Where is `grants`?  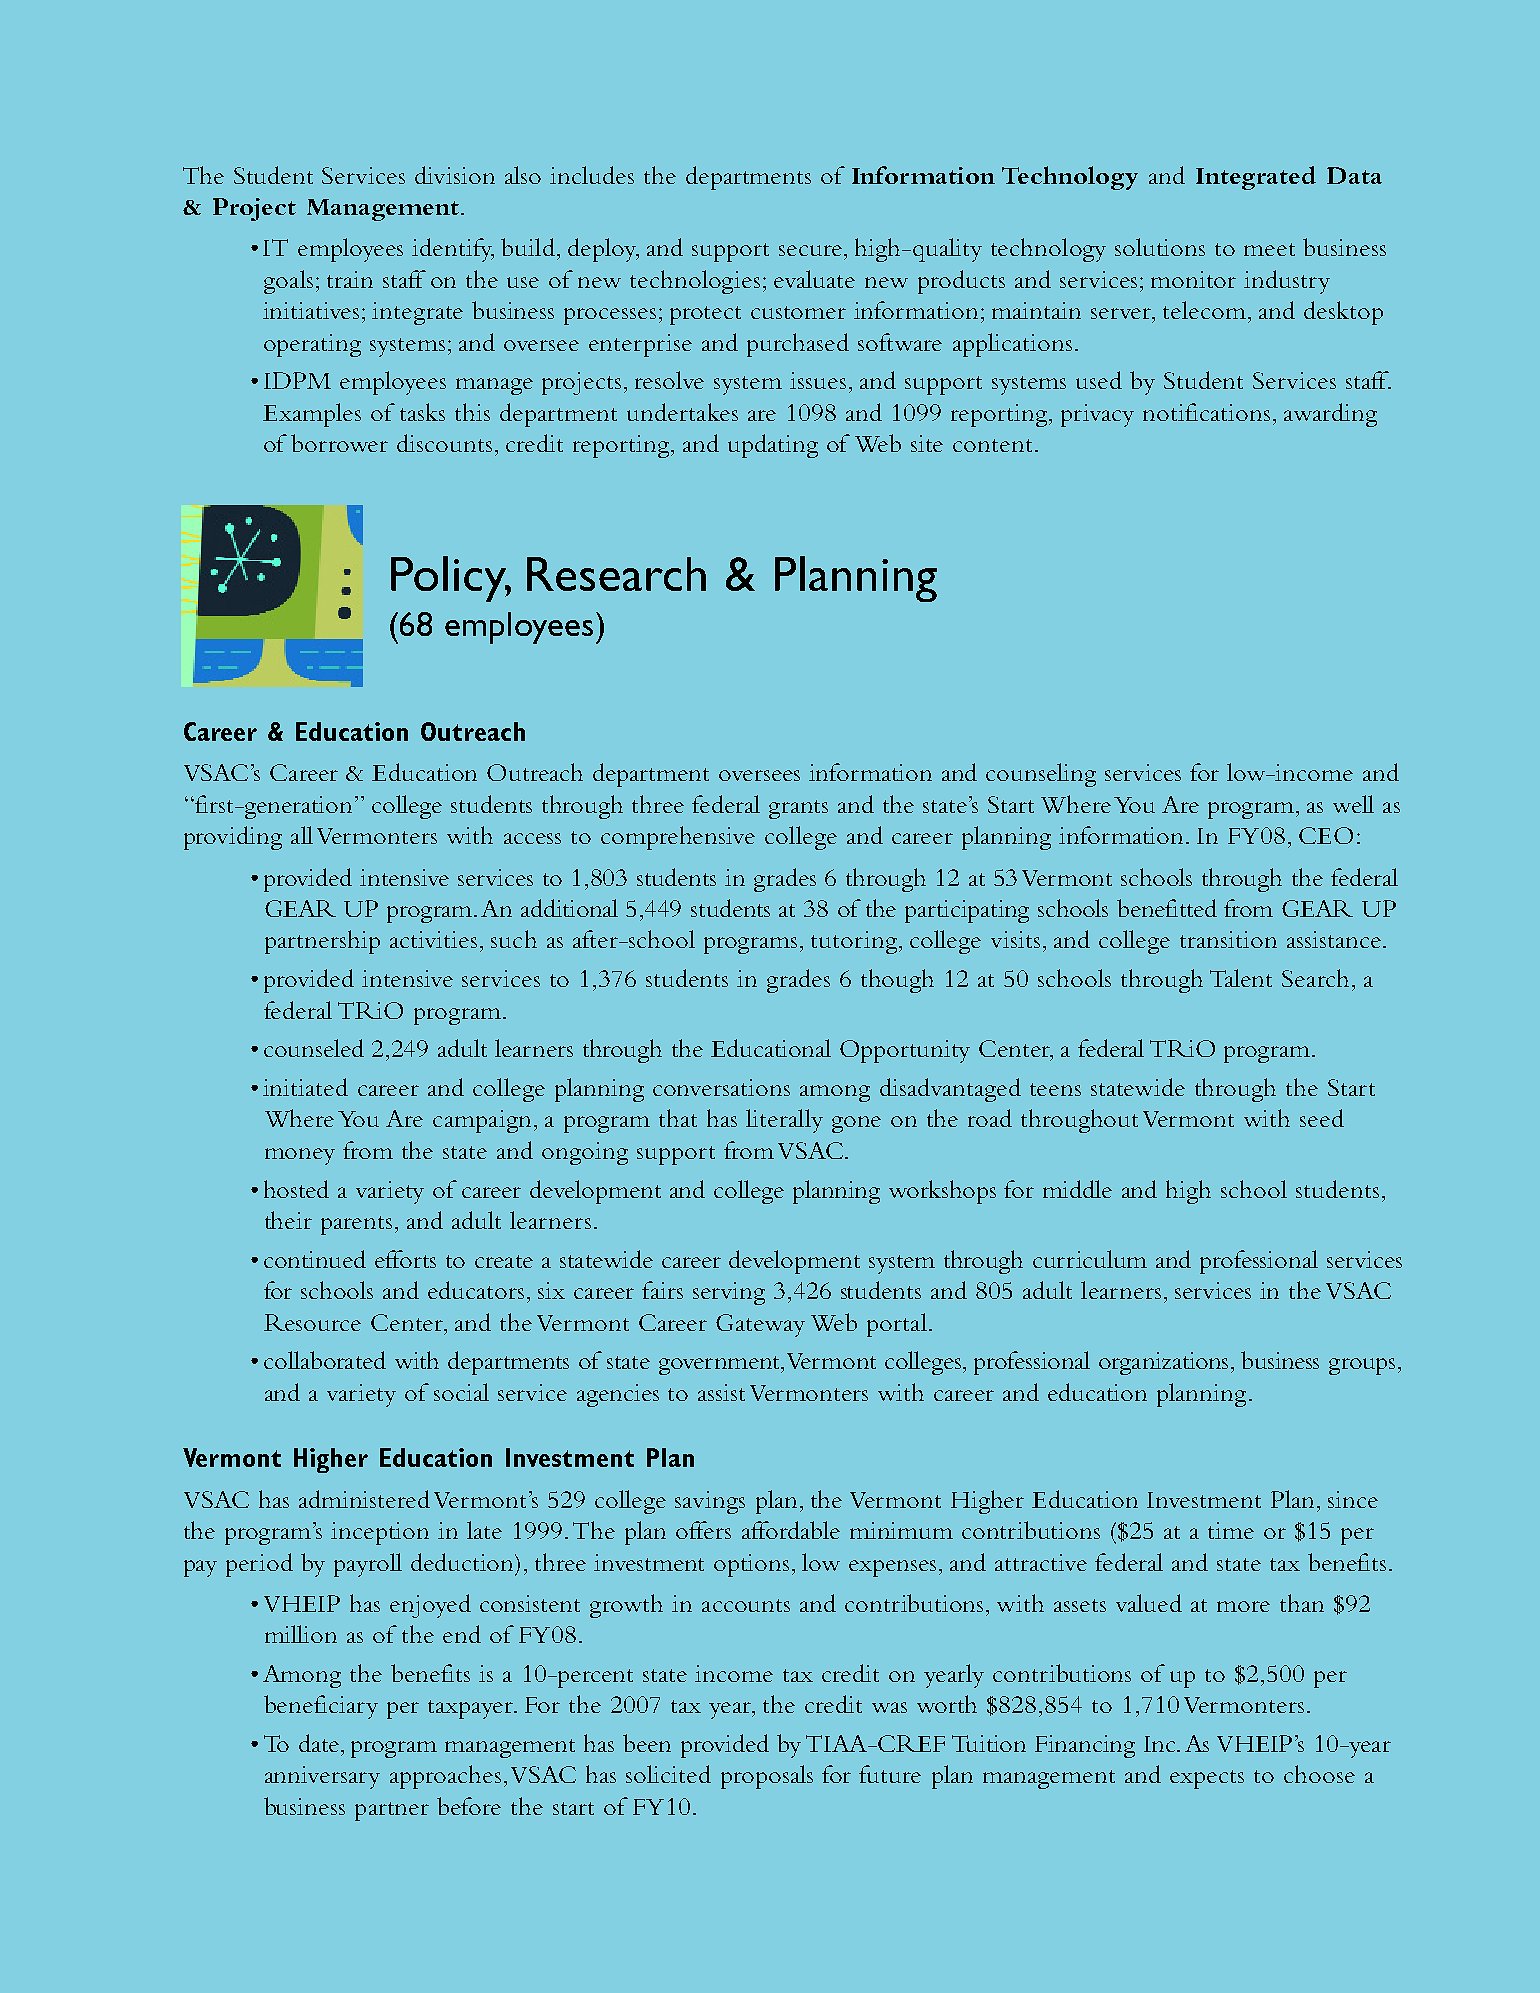 grants is located at coordinates (798, 809).
